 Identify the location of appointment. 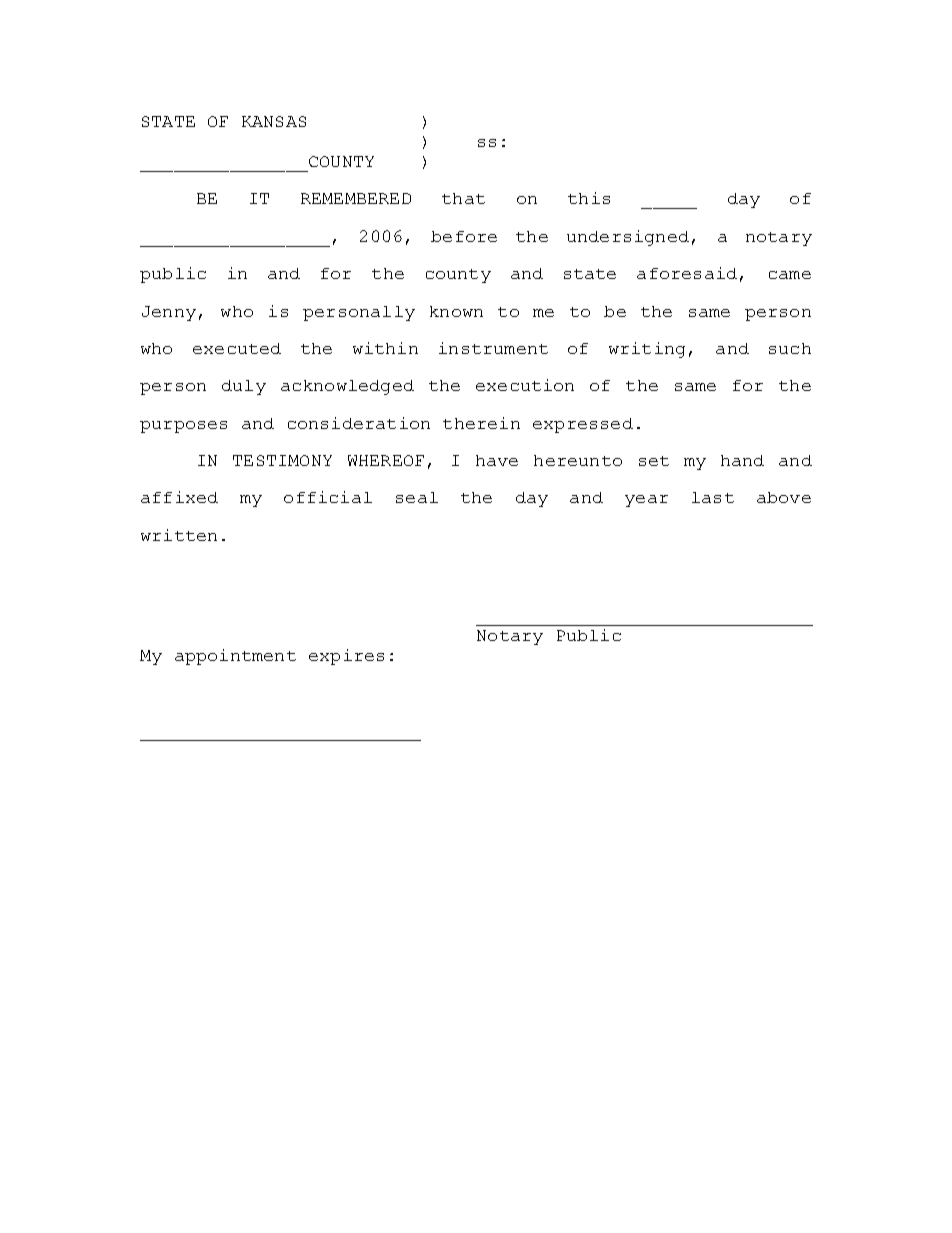
(235, 657).
